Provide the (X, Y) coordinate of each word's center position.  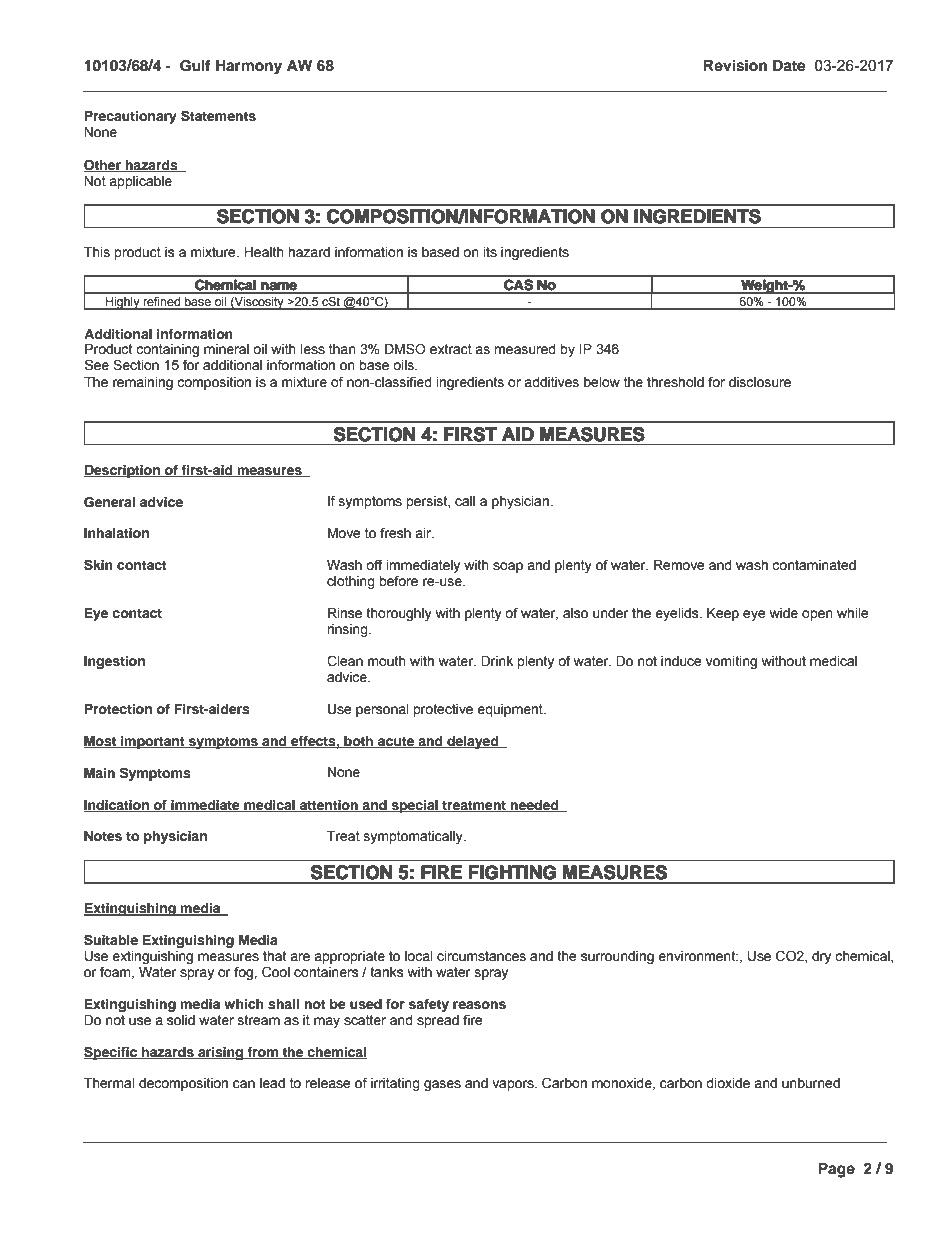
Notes (103, 836)
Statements (218, 116)
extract (451, 349)
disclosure (760, 382)
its (490, 252)
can (244, 1084)
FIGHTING (512, 872)
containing (167, 352)
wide (784, 613)
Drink (497, 661)
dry (821, 957)
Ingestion (114, 662)
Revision (735, 65)
